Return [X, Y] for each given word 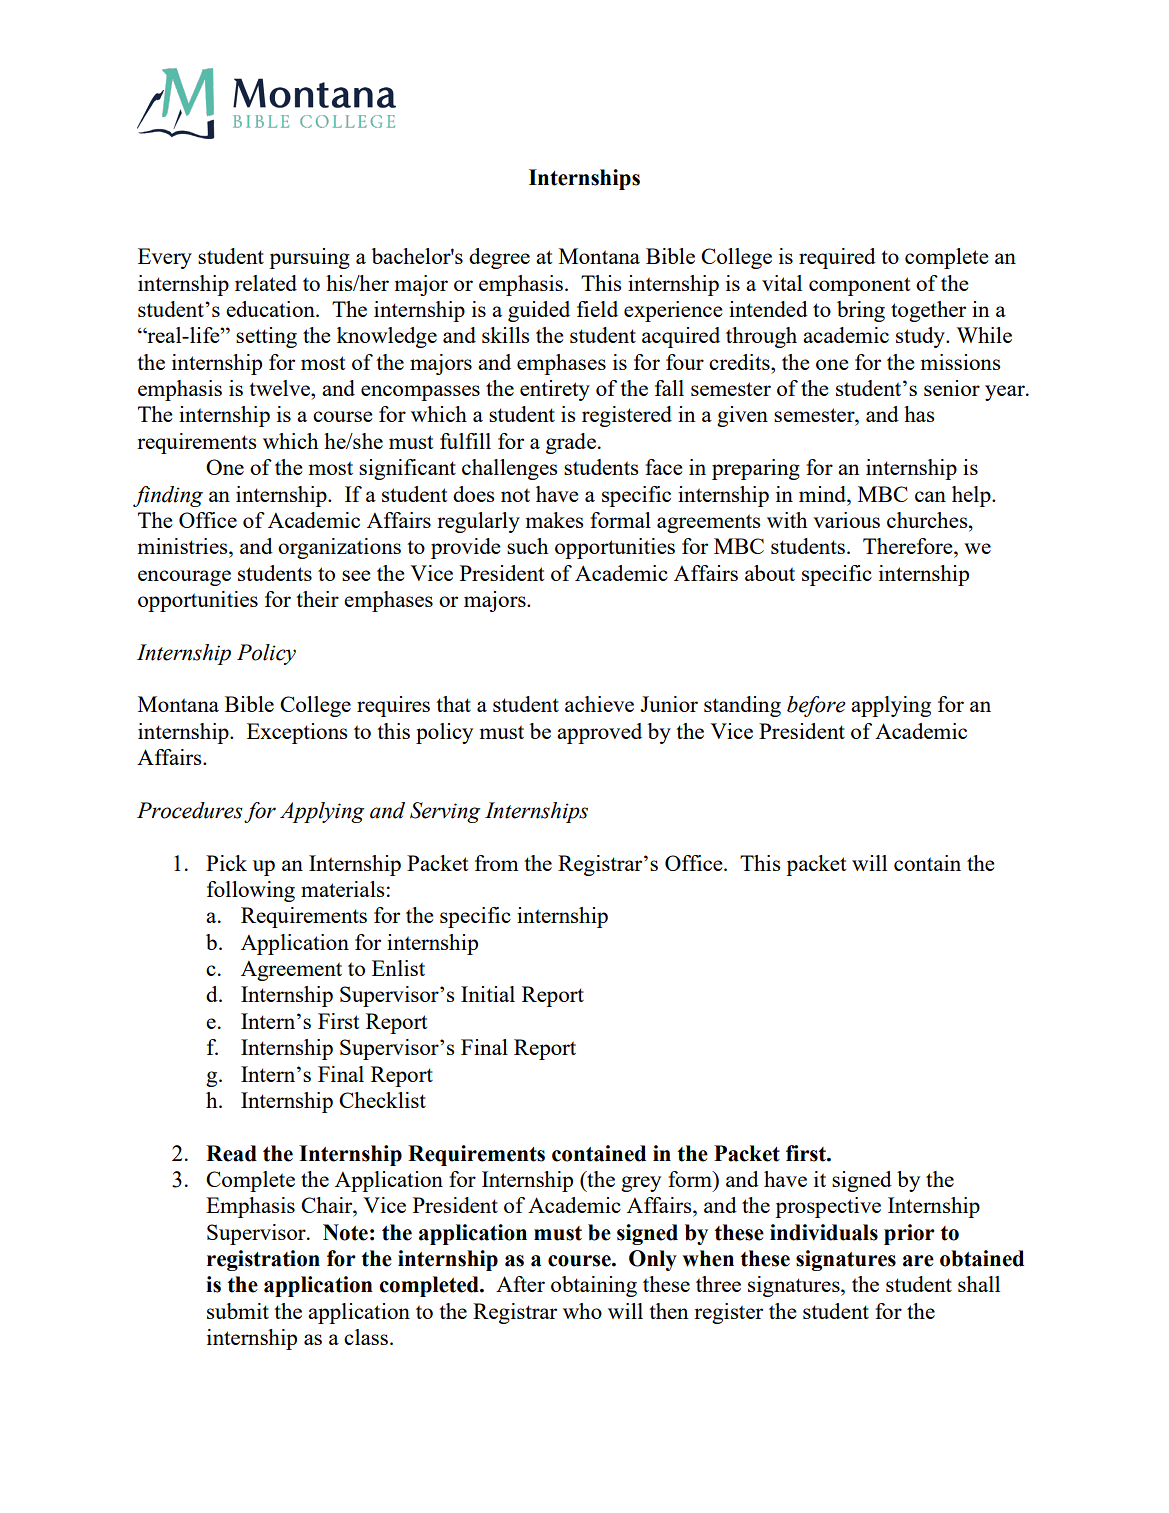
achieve [599, 704]
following [251, 891]
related [266, 283]
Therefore [909, 546]
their [317, 599]
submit [238, 1311]
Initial [488, 994]
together [928, 311]
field [597, 309]
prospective [828, 1207]
